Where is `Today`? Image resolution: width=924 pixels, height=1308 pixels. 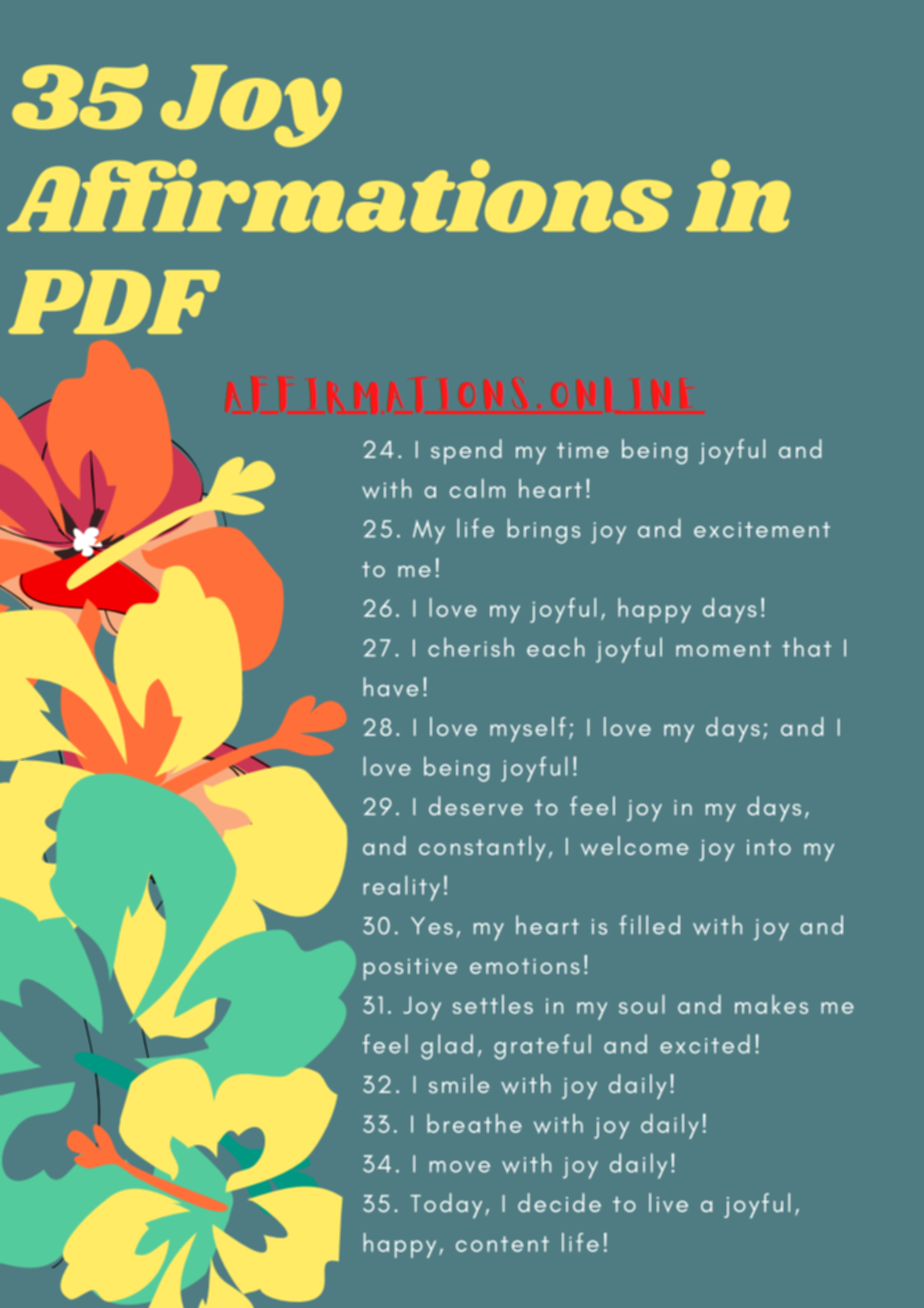 Today is located at coordinates (446, 1205).
